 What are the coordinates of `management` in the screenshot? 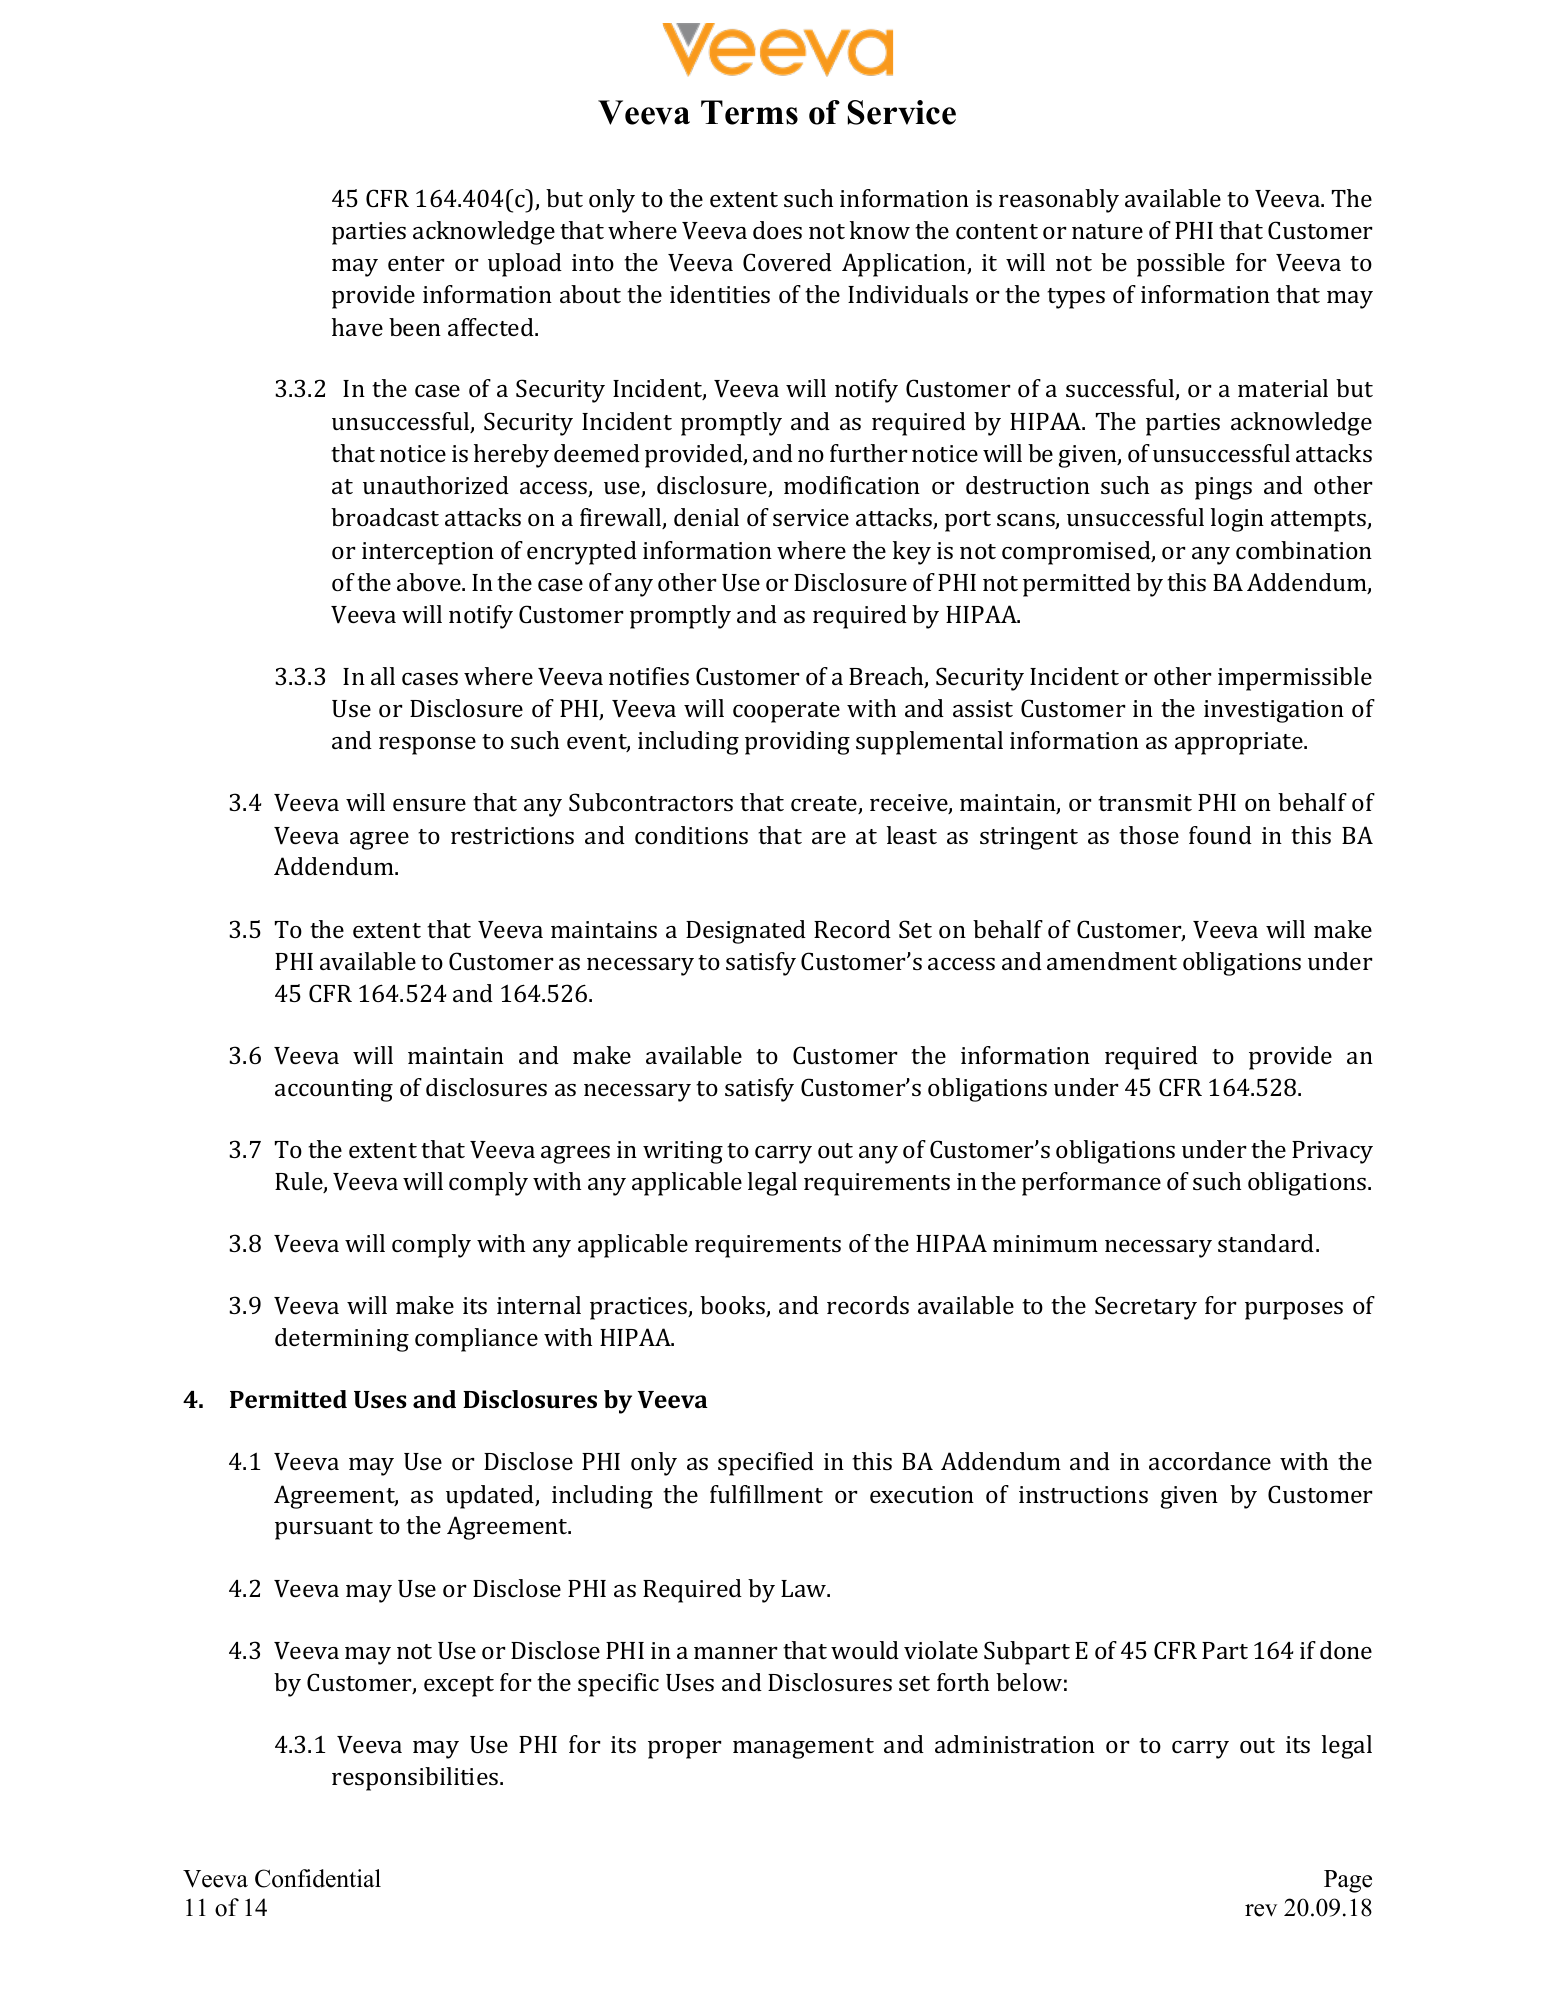 It's located at (803, 1748).
